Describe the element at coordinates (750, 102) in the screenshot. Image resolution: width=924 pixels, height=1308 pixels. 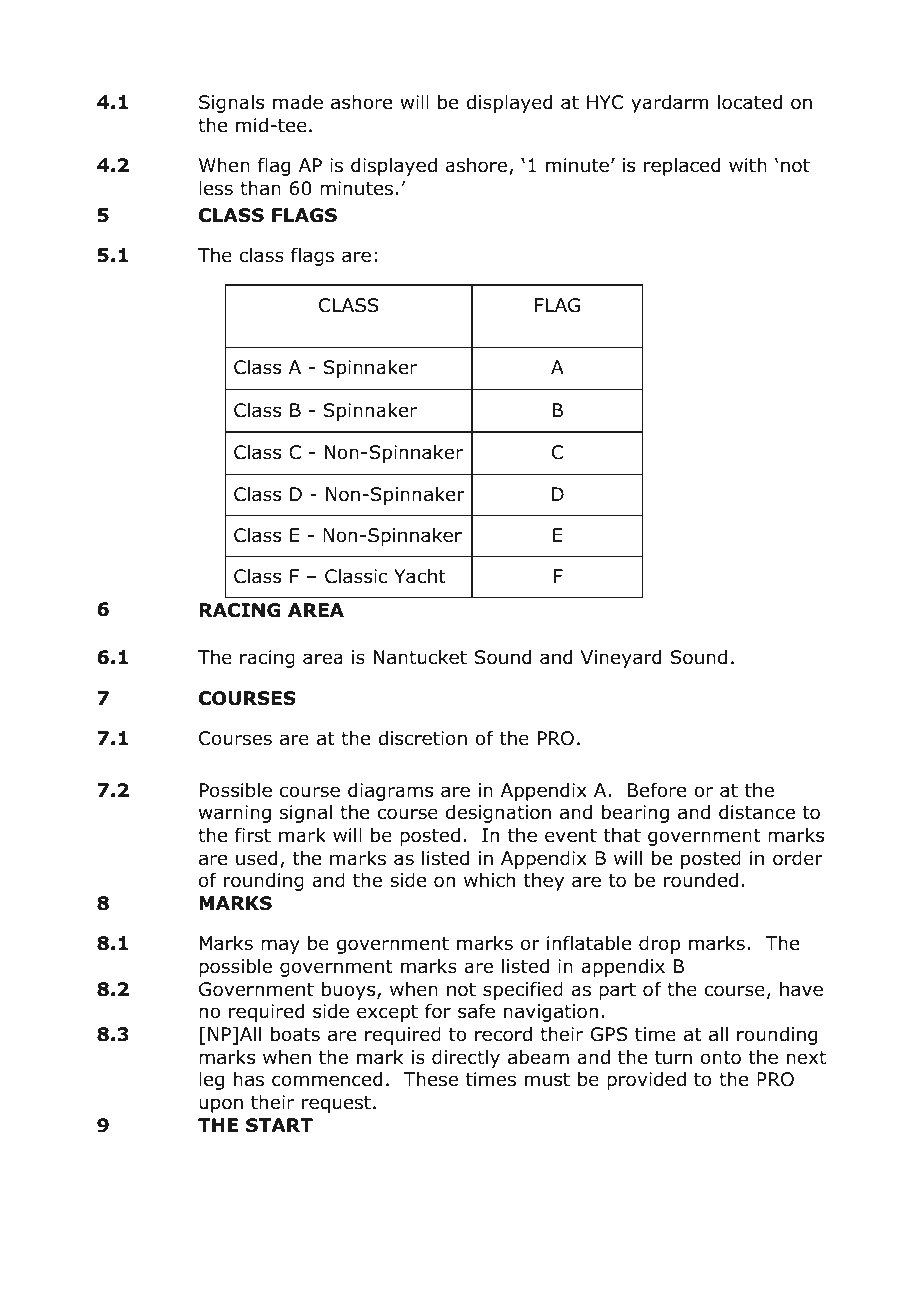
I see `located` at that location.
